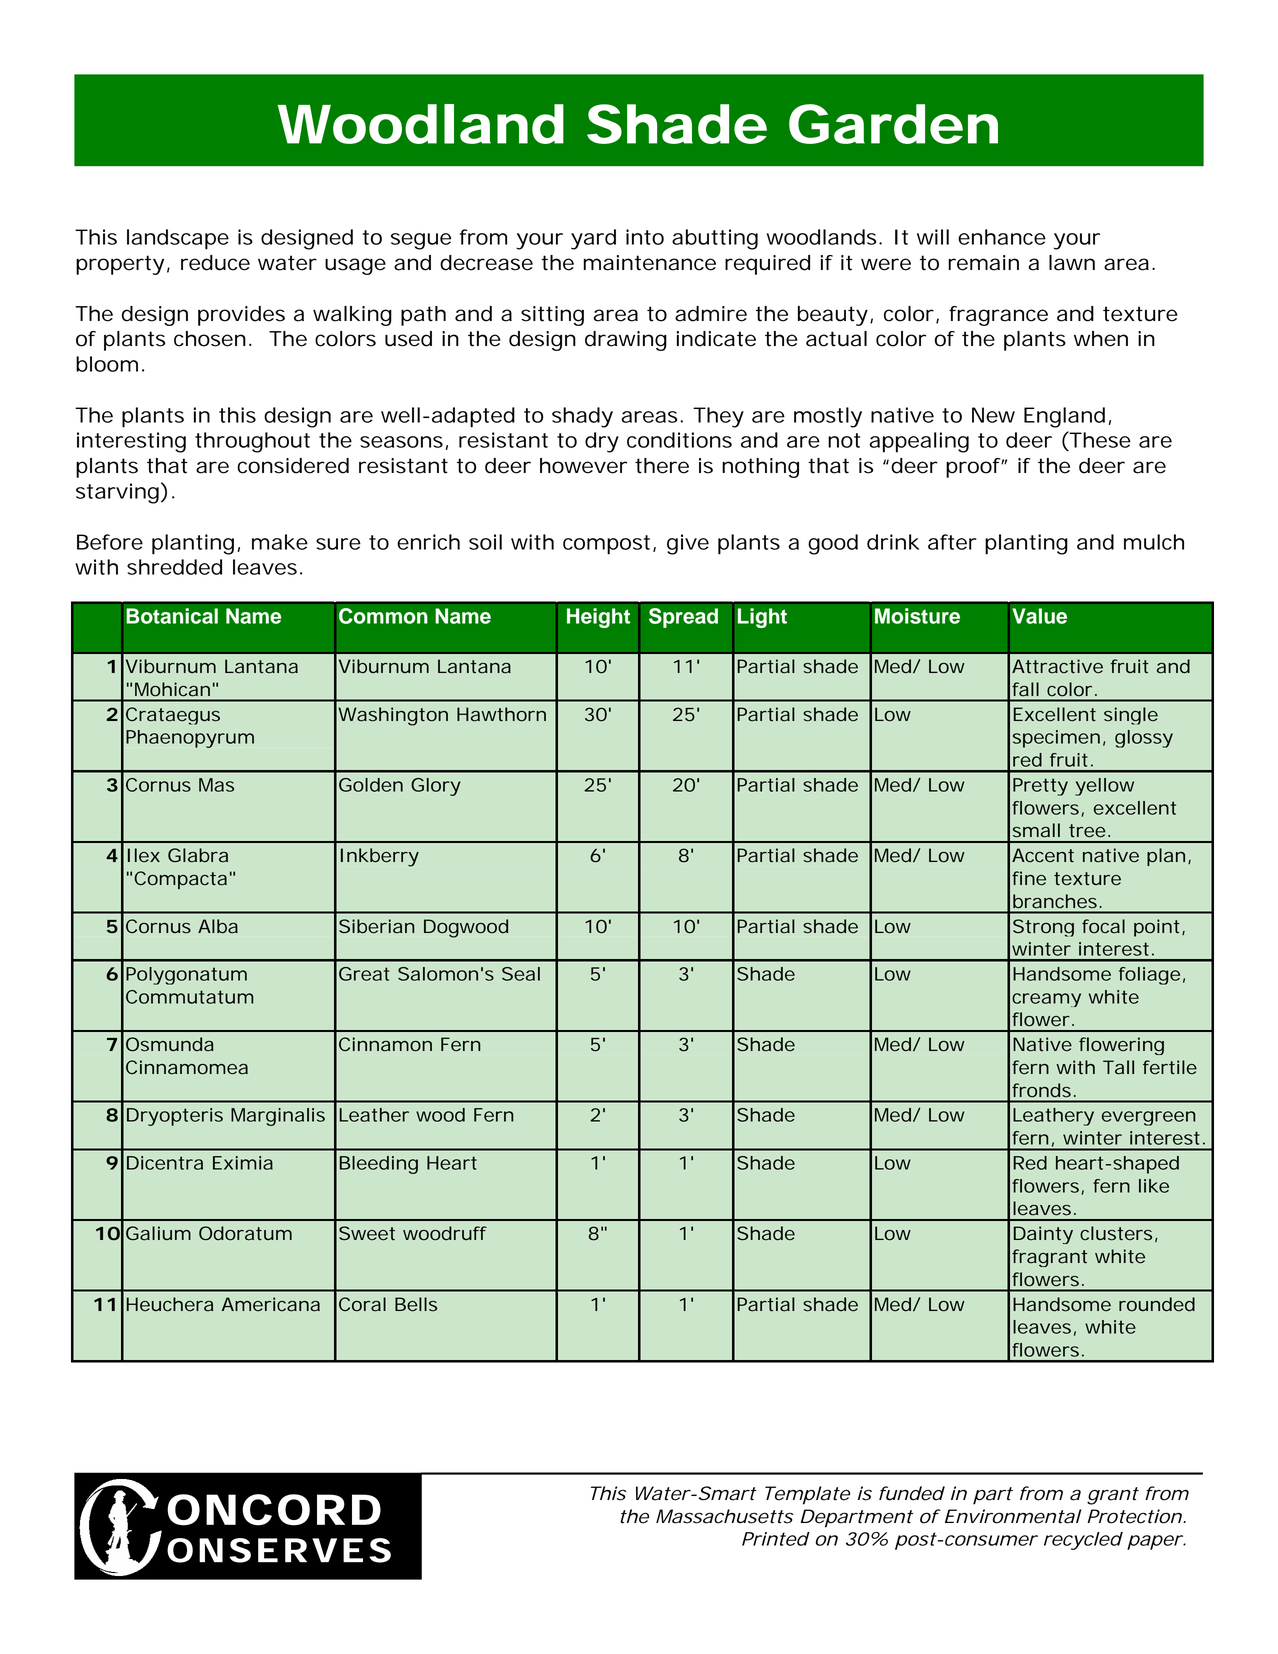  What do you see at coordinates (521, 974) in the page?
I see `Seal` at bounding box center [521, 974].
